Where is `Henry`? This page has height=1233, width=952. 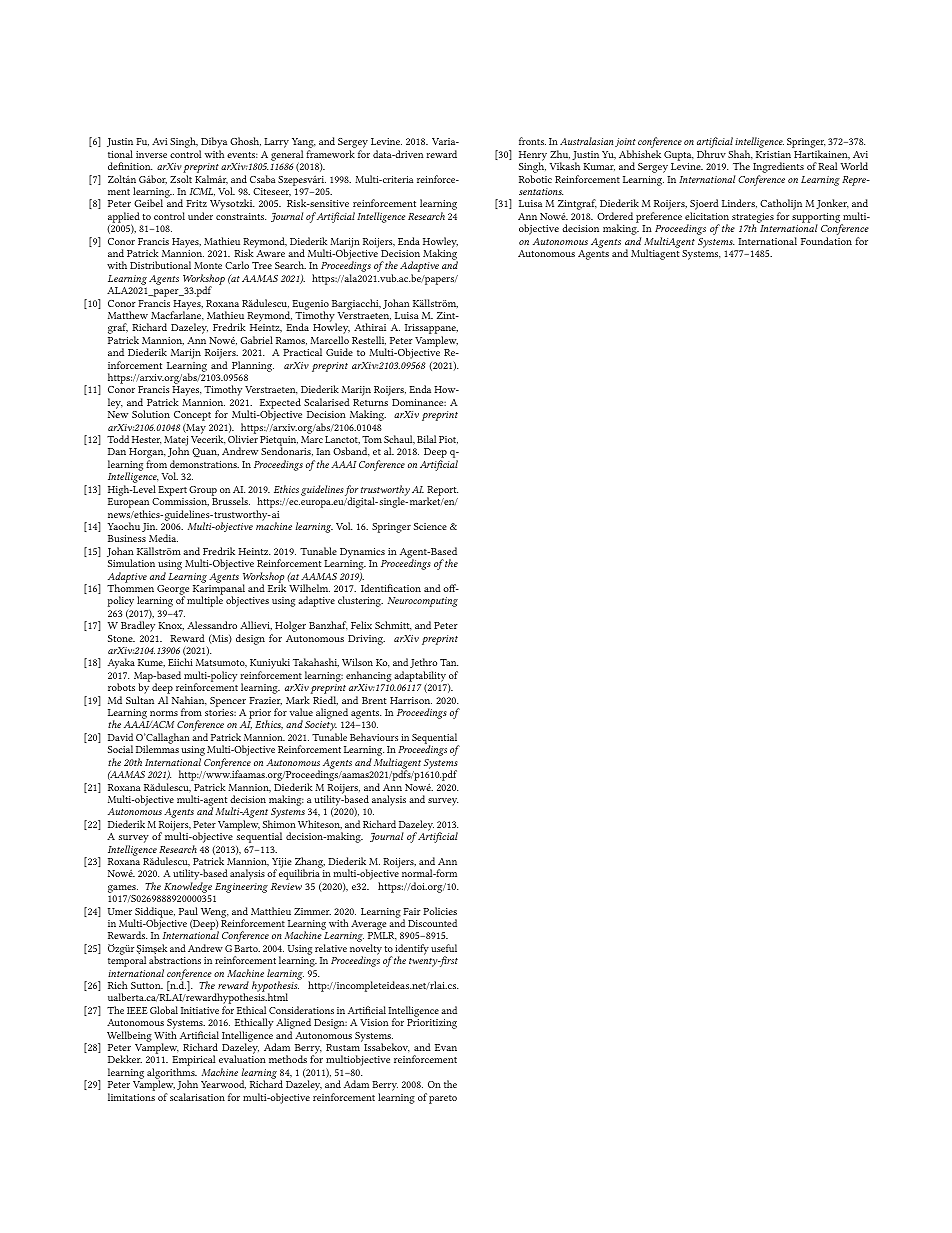
Henry is located at coordinates (533, 157).
